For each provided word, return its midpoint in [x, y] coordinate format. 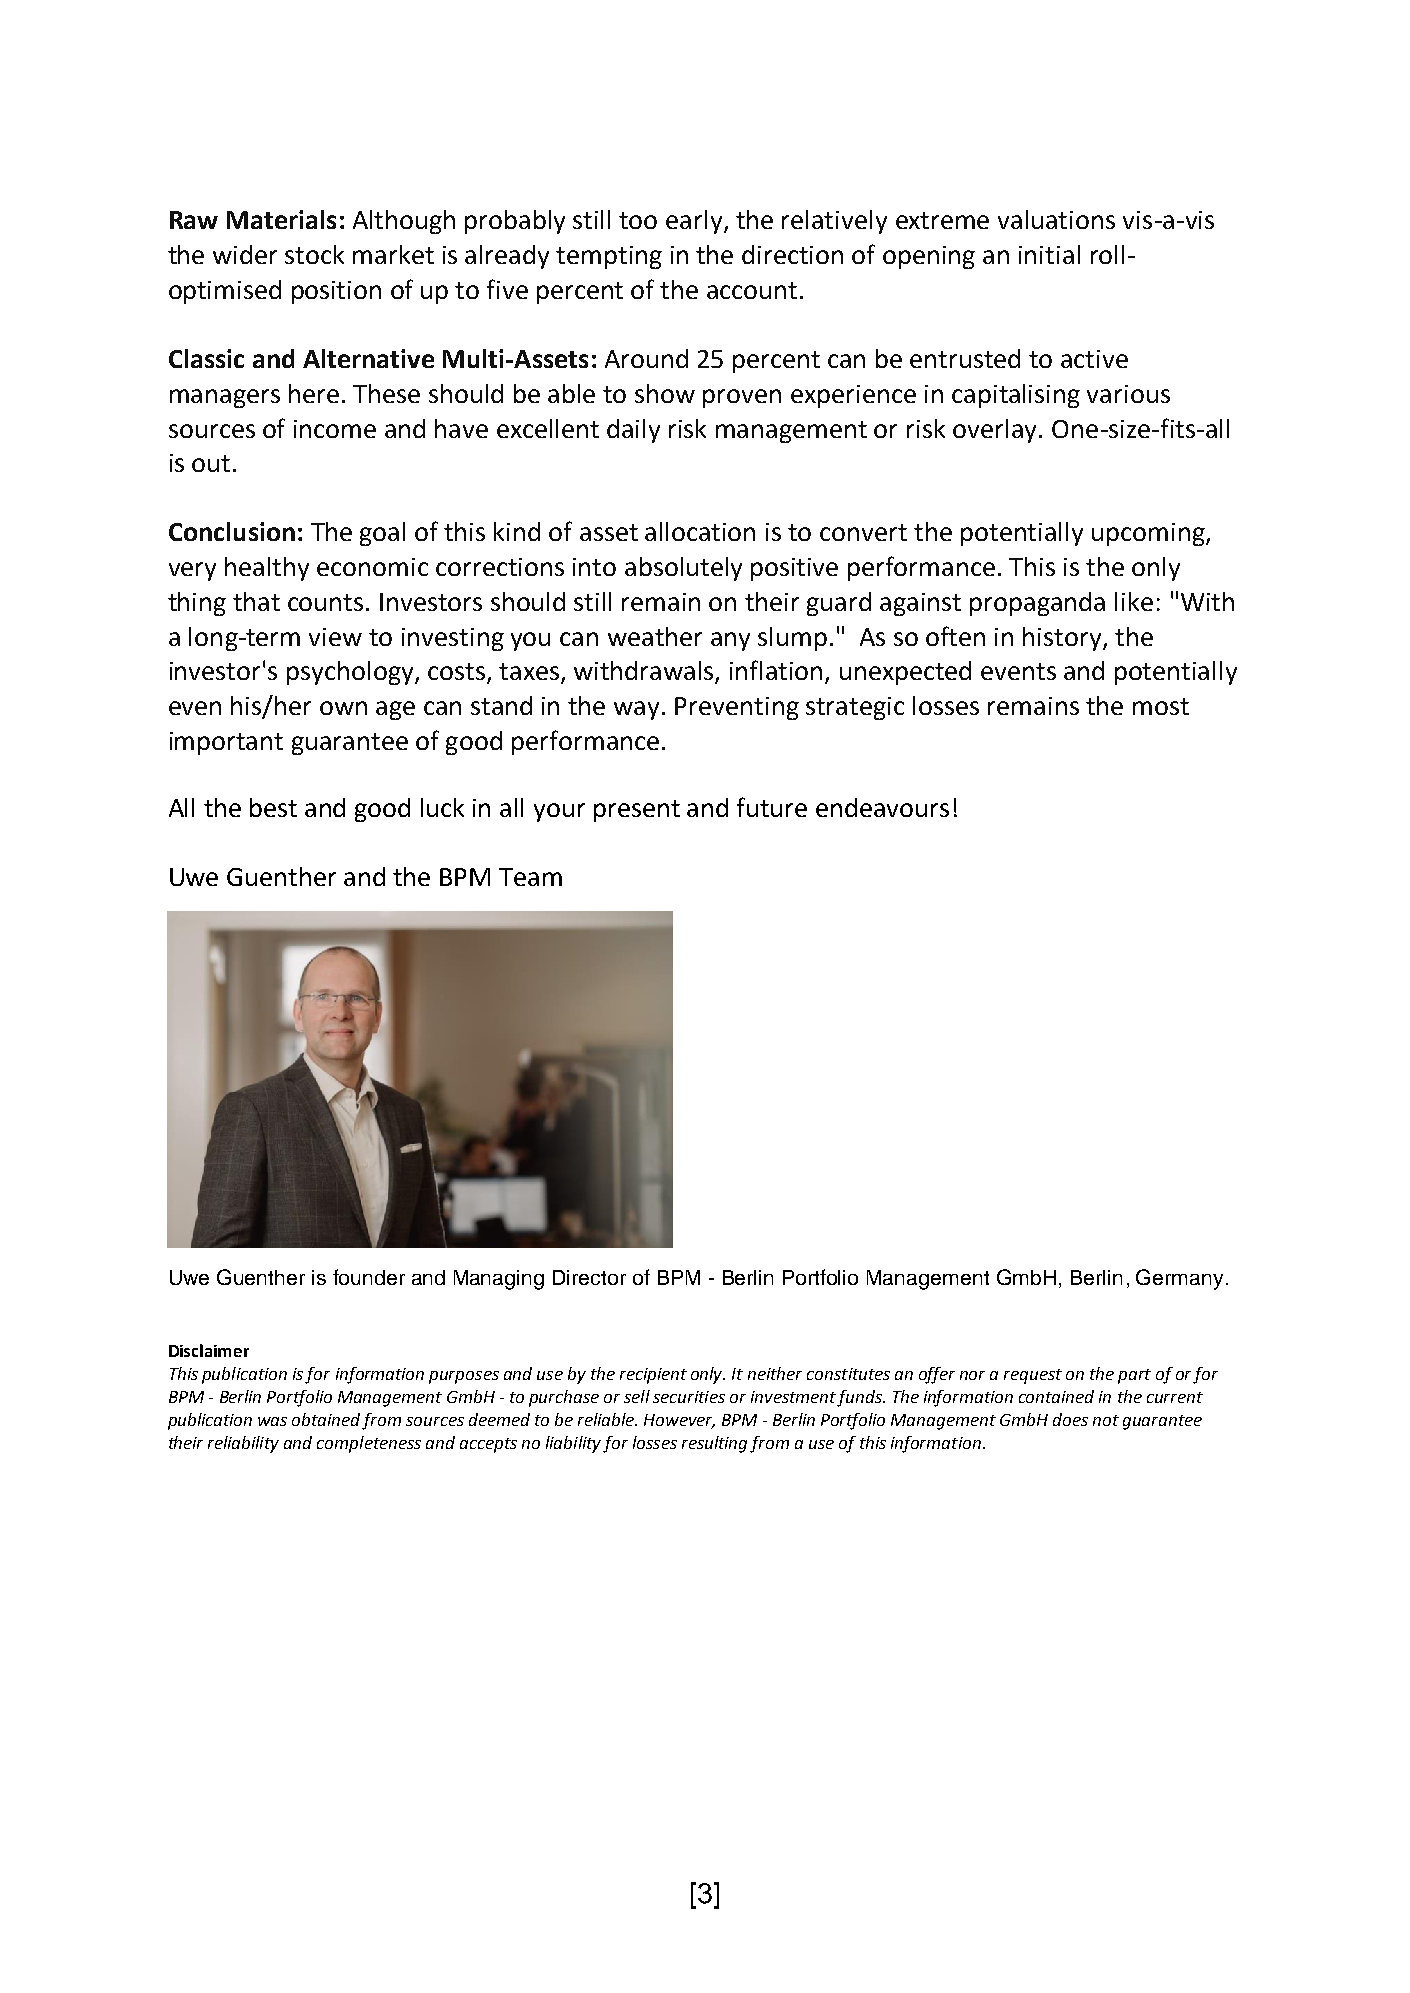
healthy [267, 569]
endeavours [882, 807]
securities [689, 1397]
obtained [327, 1421]
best [273, 807]
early [695, 222]
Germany [1179, 1279]
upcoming [1149, 534]
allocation [700, 531]
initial [1049, 254]
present [637, 811]
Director [589, 1277]
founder [369, 1277]
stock [314, 254]
